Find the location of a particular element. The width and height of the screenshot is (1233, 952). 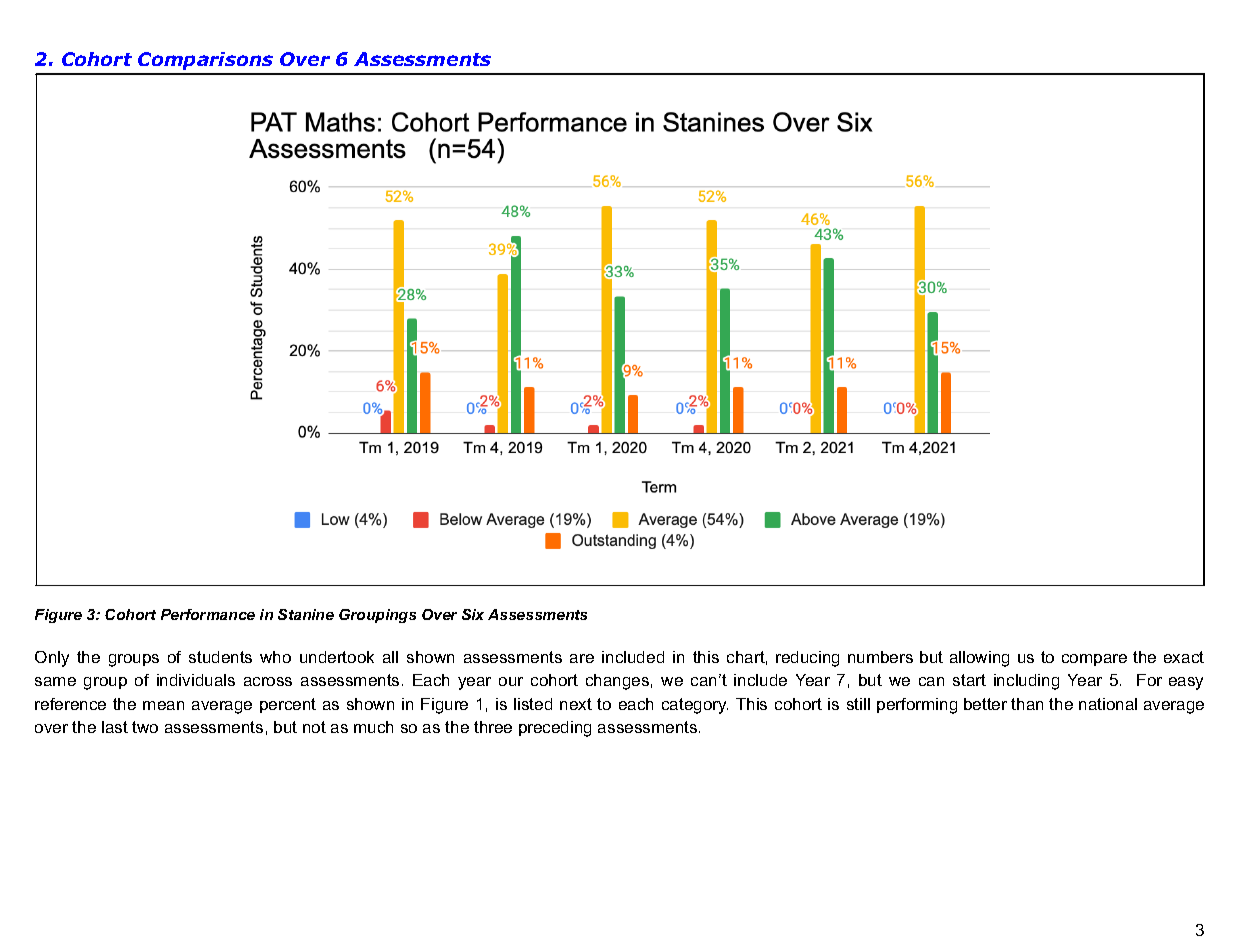

Performance is located at coordinates (208, 614).
